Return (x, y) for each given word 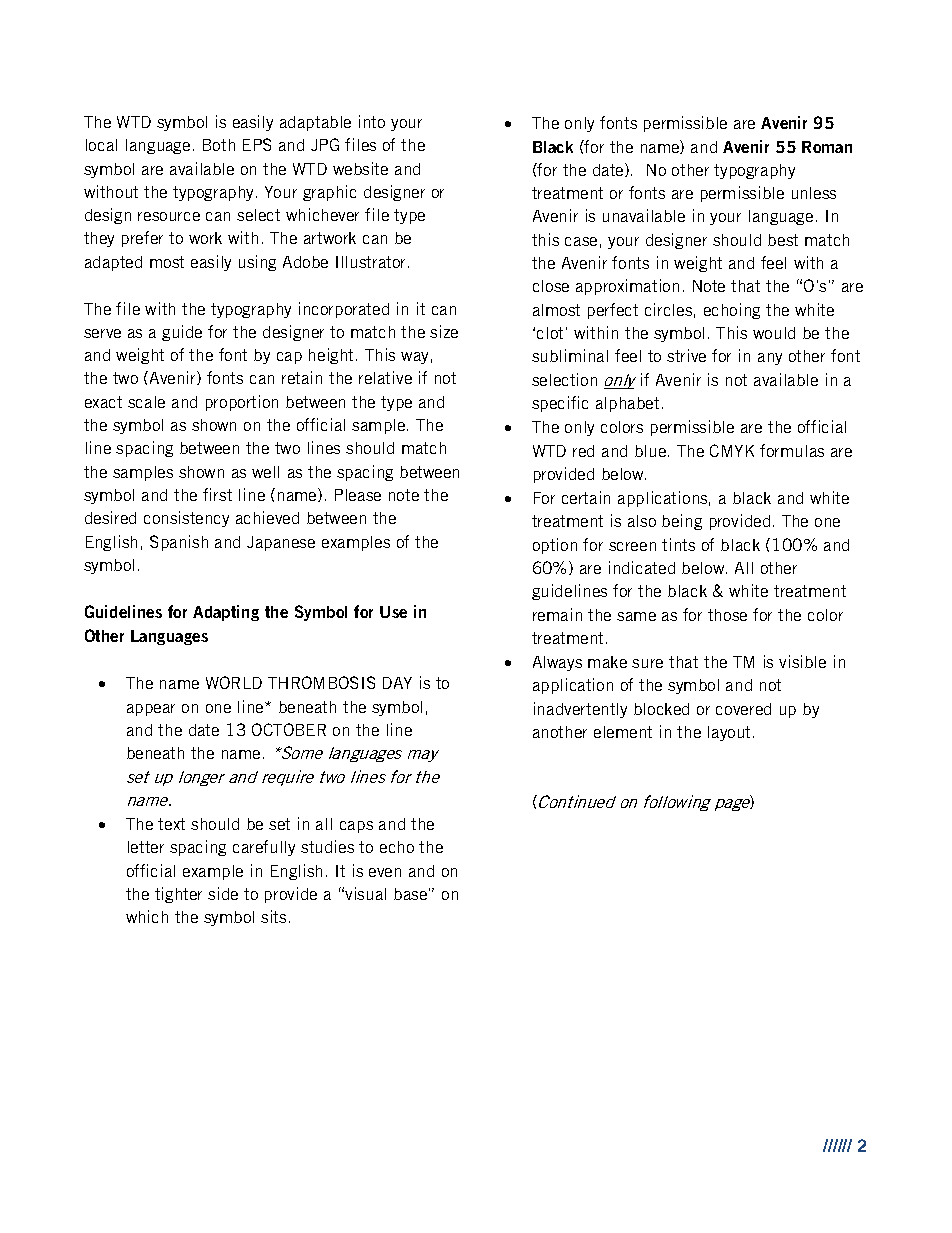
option (555, 546)
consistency (186, 519)
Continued (576, 801)
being (682, 522)
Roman (827, 147)
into (372, 121)
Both (219, 145)
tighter (178, 895)
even (385, 872)
